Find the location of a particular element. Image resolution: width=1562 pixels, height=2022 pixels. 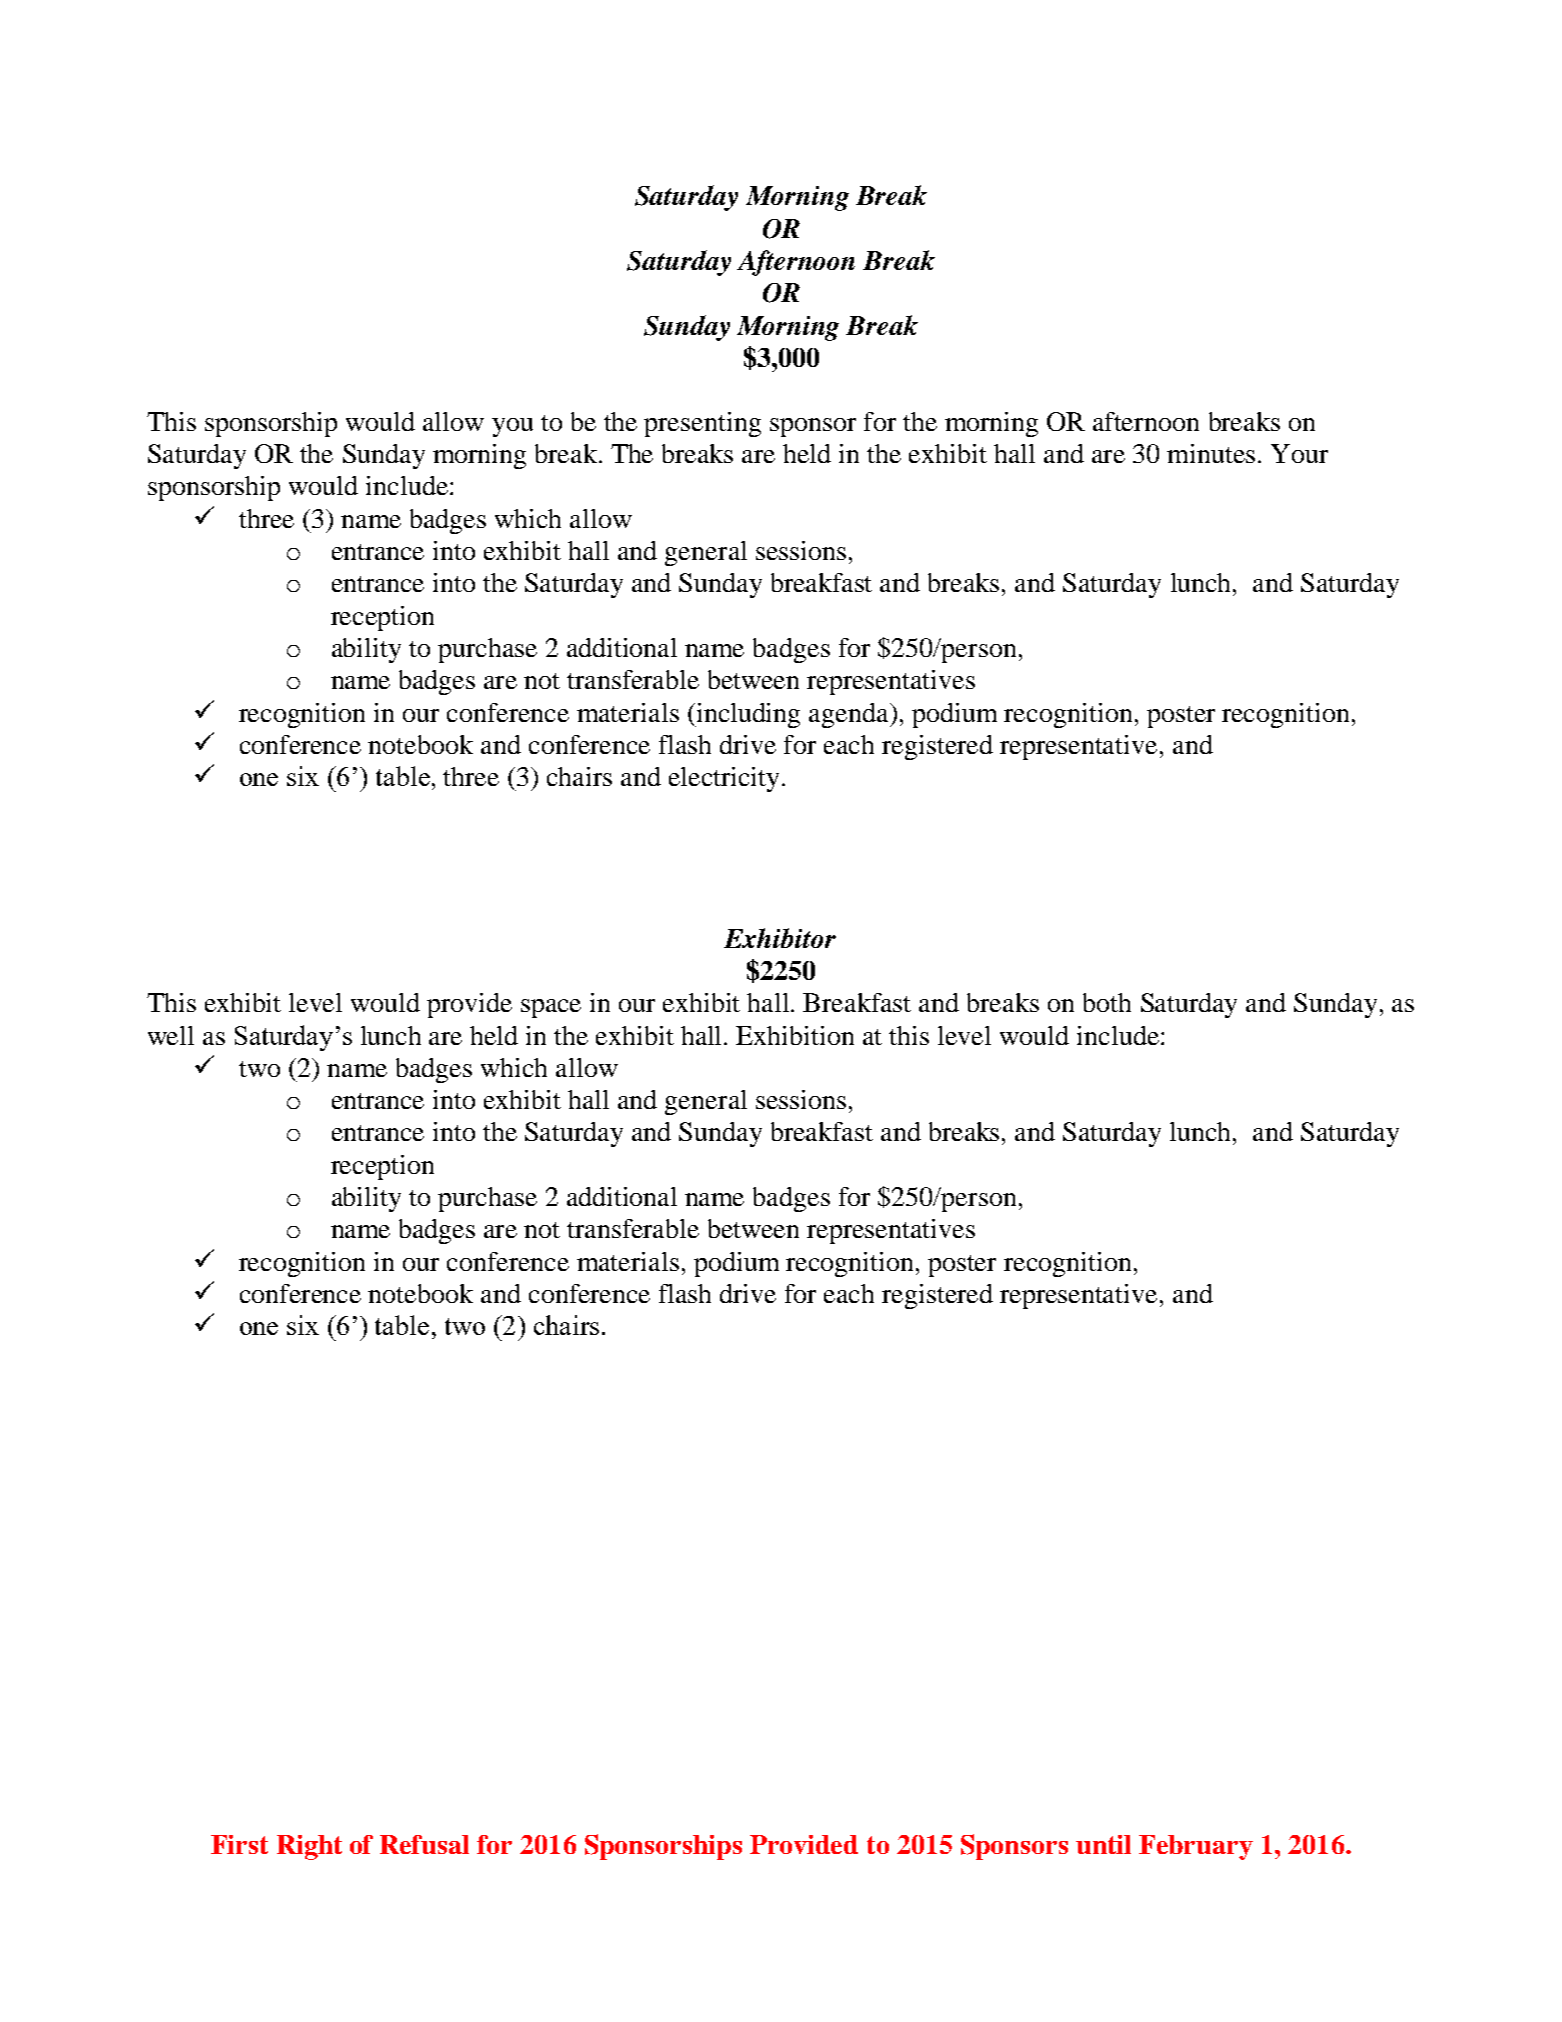

including is located at coordinates (747, 715).
